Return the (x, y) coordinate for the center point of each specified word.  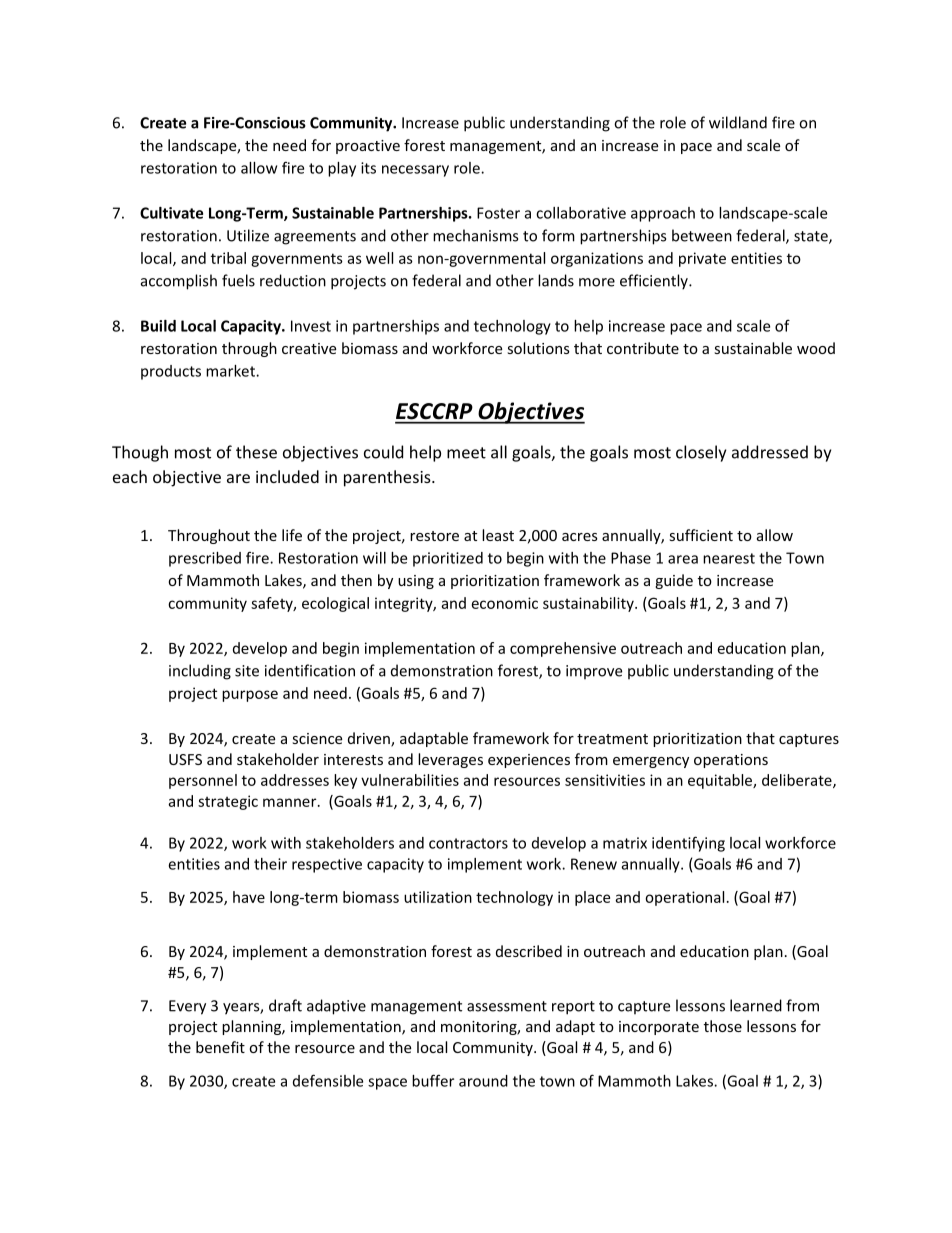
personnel (203, 781)
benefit (220, 1047)
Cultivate (171, 213)
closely (701, 453)
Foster (498, 213)
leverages (450, 760)
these (256, 452)
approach (663, 214)
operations (731, 761)
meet (466, 453)
